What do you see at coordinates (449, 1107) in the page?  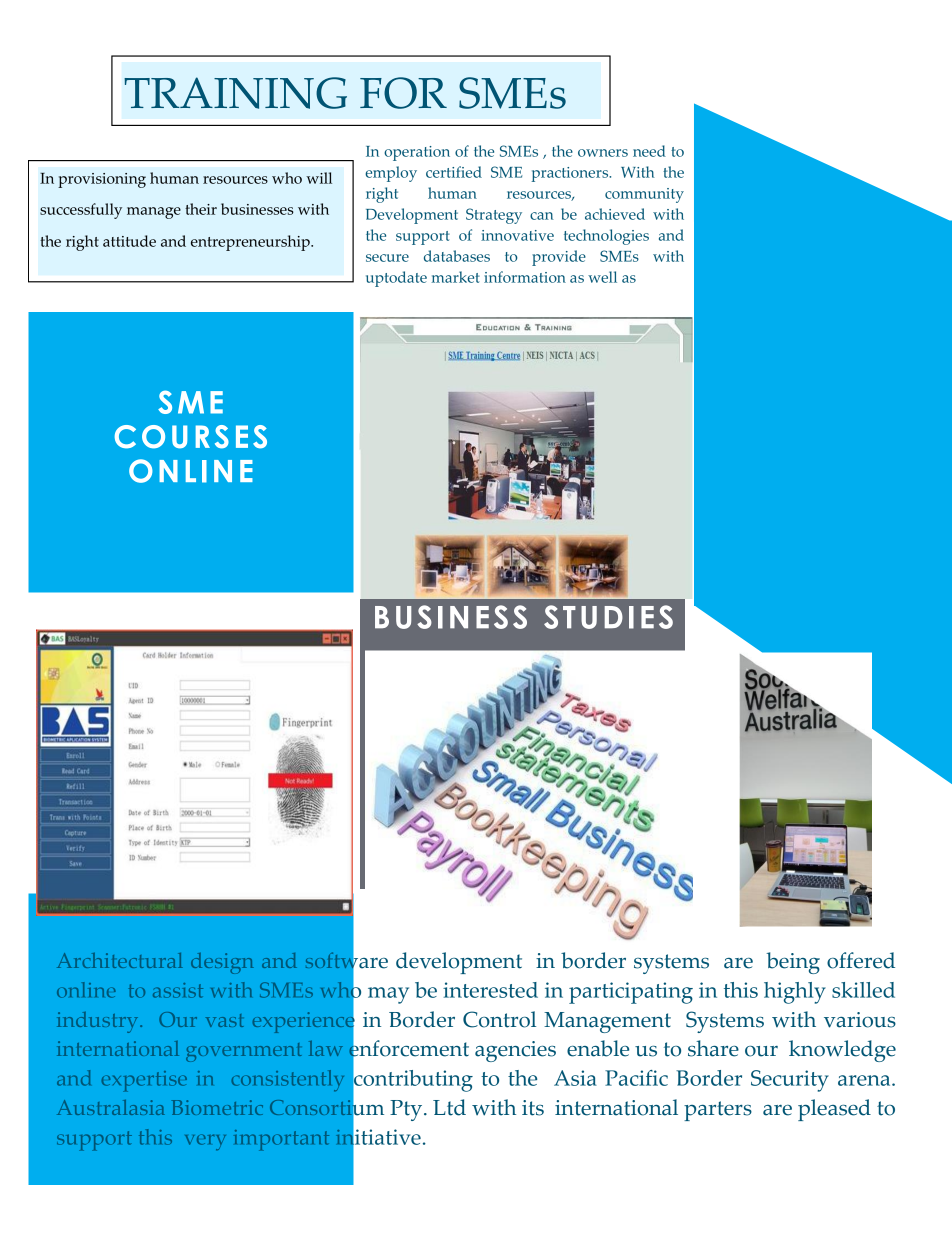 I see `Ltd` at bounding box center [449, 1107].
